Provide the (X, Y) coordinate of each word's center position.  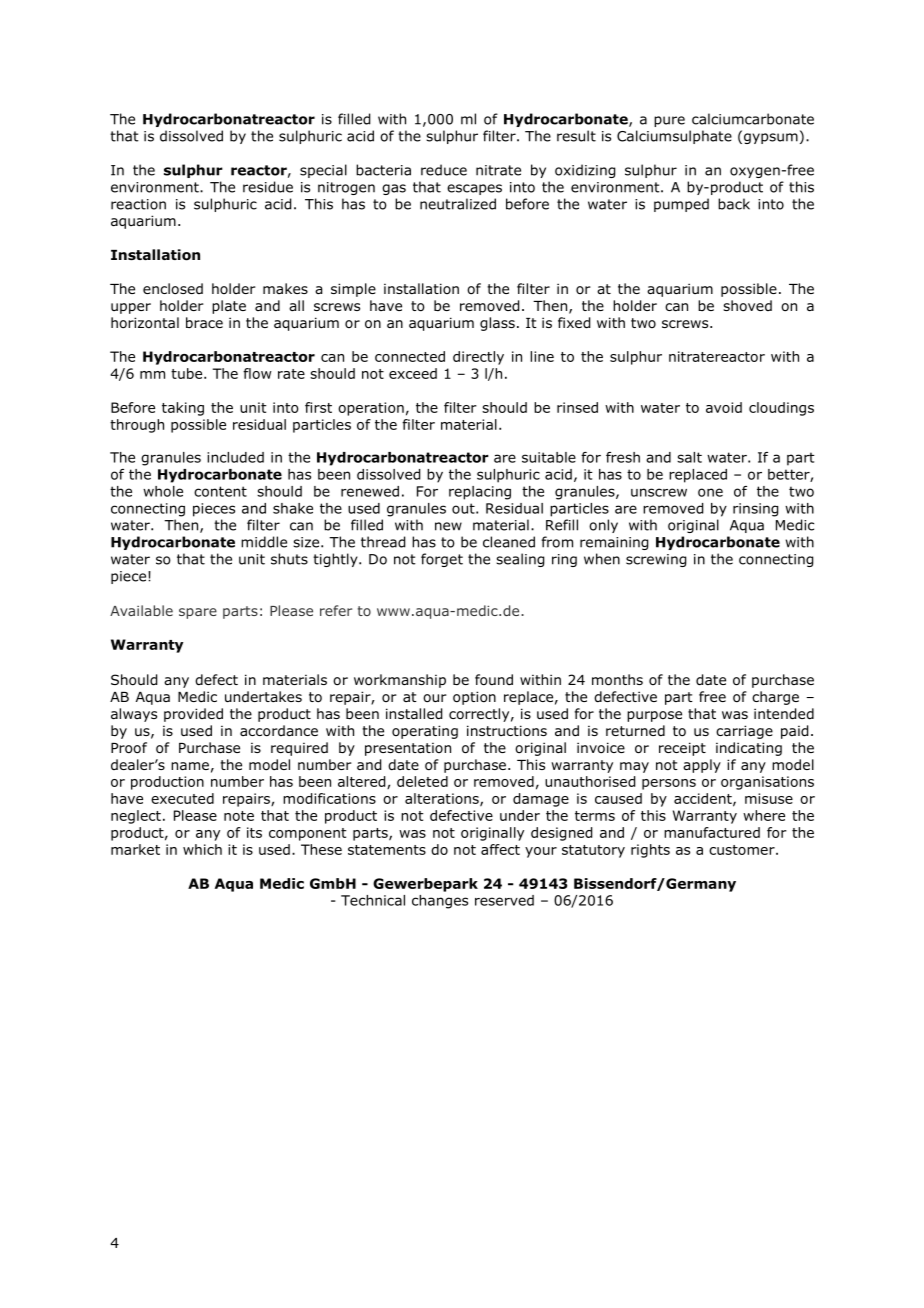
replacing (480, 493)
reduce (444, 170)
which (202, 849)
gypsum (771, 138)
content (220, 491)
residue (268, 187)
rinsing (755, 510)
